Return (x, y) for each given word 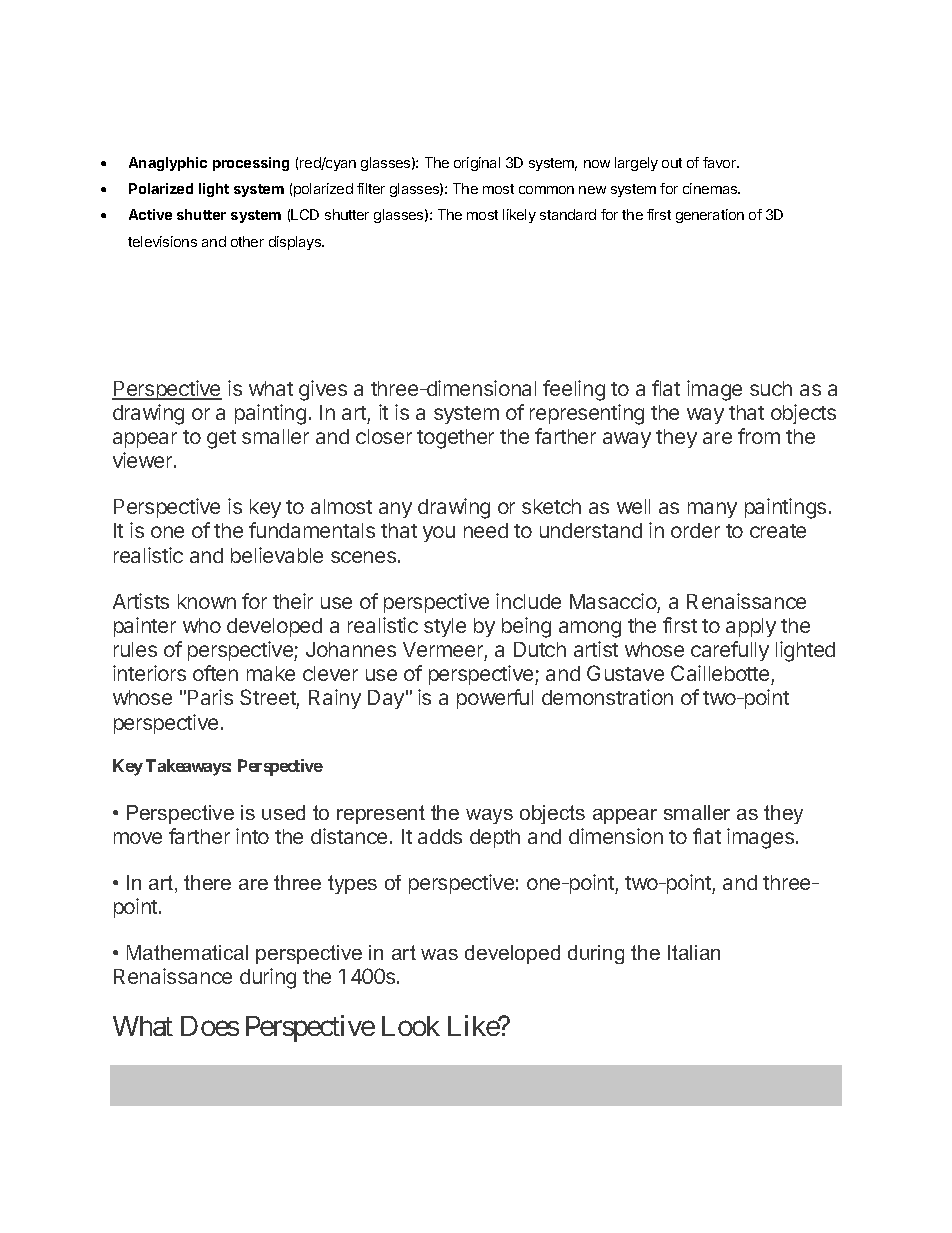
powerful (495, 699)
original (477, 164)
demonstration (607, 697)
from (759, 436)
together (455, 439)
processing (251, 164)
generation (710, 216)
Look (411, 1026)
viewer (144, 460)
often (215, 673)
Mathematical (187, 952)
